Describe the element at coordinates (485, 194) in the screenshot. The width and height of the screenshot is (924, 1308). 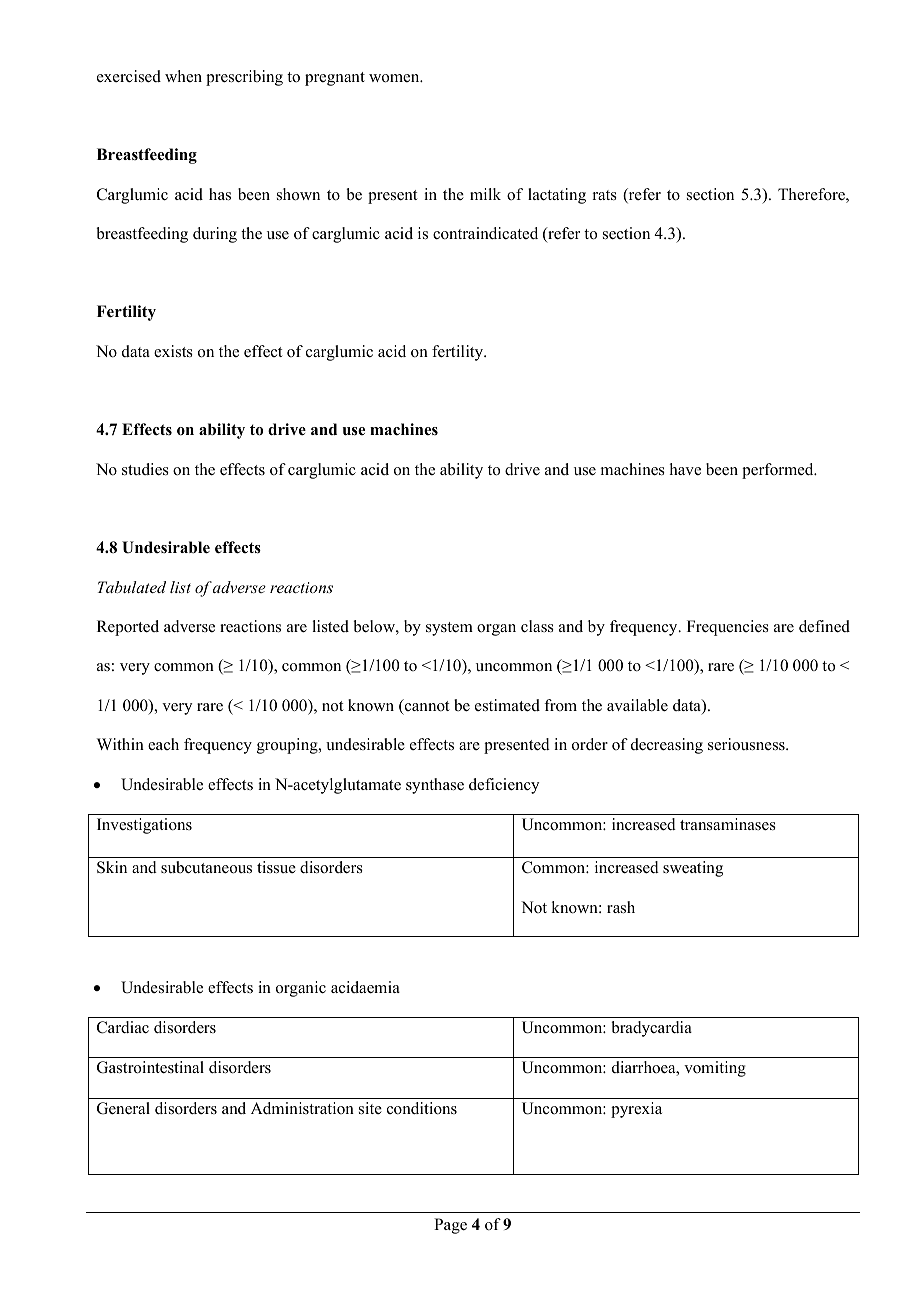
I see `milk` at that location.
